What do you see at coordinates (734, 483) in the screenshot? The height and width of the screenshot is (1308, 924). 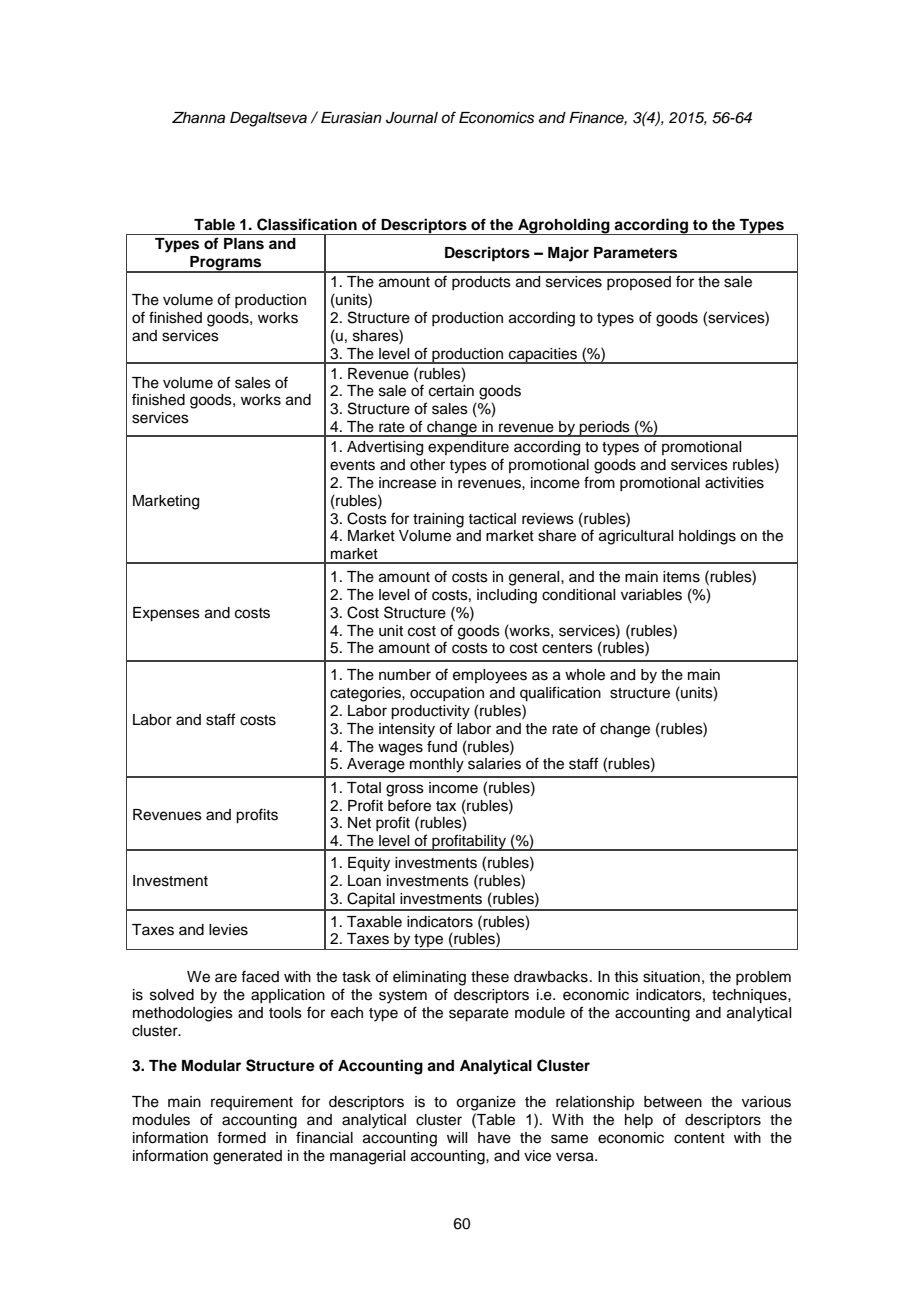 I see `activities` at bounding box center [734, 483].
